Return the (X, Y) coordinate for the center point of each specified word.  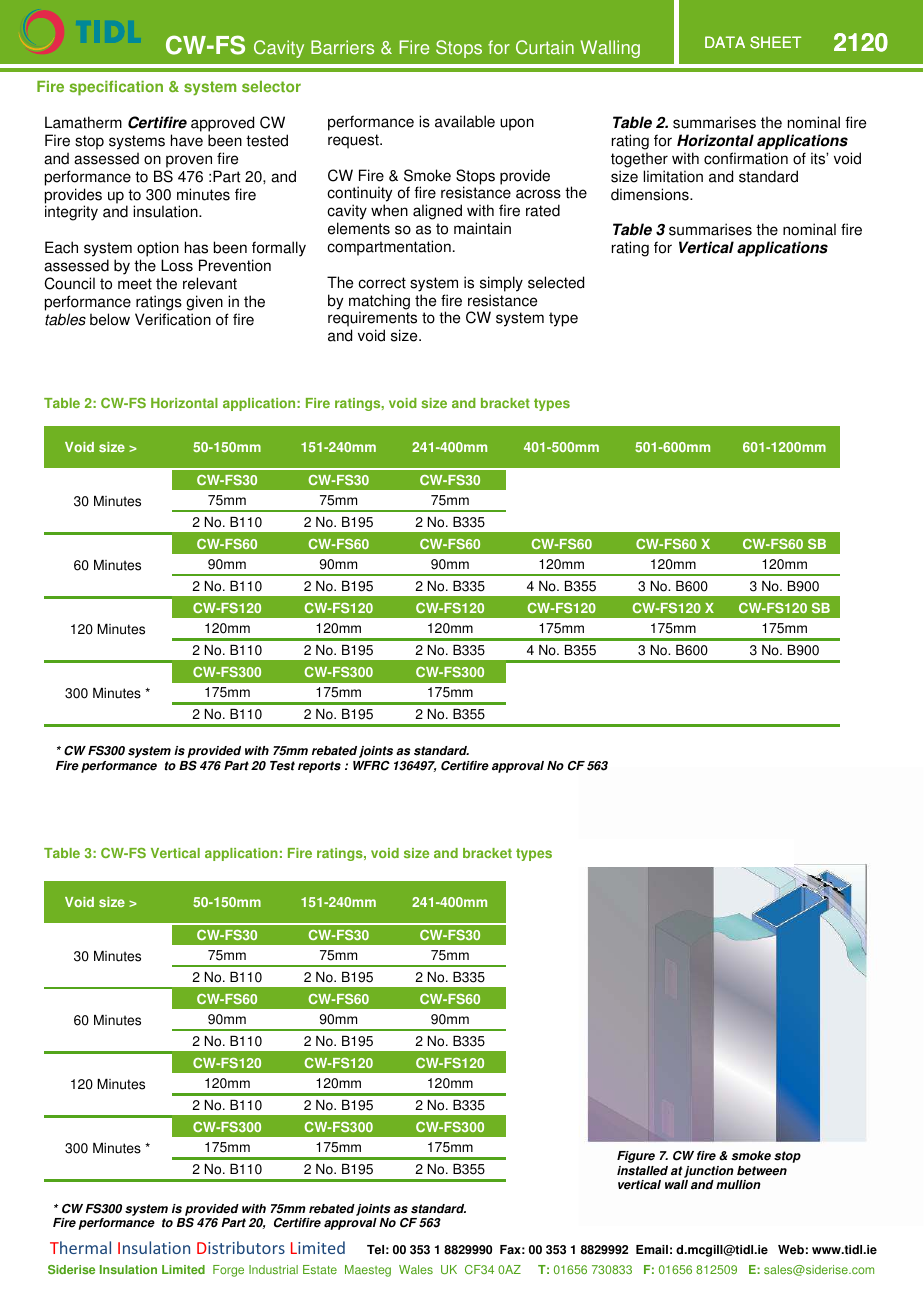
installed (642, 1171)
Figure (636, 1157)
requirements (372, 320)
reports (319, 767)
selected (556, 282)
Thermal (80, 1247)
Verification (173, 319)
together (639, 160)
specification (116, 88)
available (465, 121)
